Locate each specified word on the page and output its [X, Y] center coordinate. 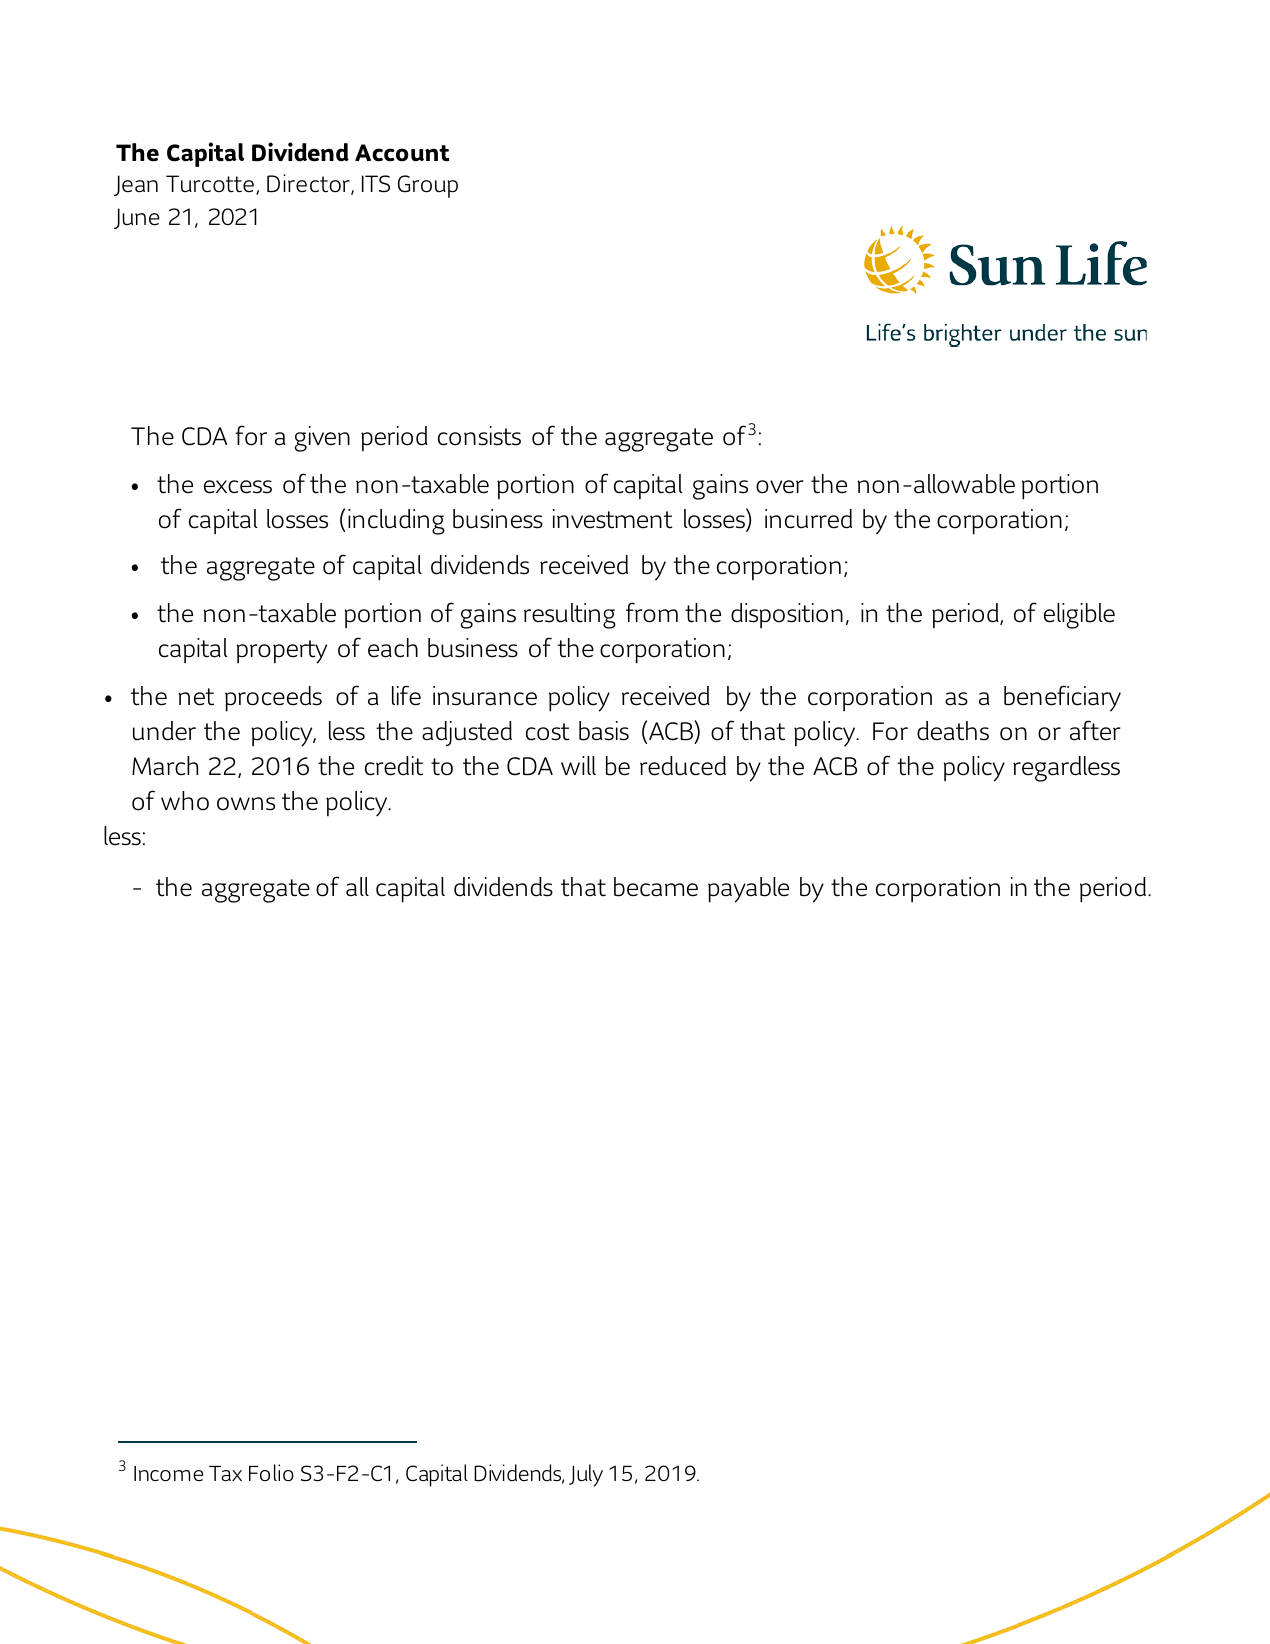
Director [309, 184]
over [780, 487]
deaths [953, 731]
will [578, 765]
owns [246, 804]
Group [428, 186]
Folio [271, 1473]
